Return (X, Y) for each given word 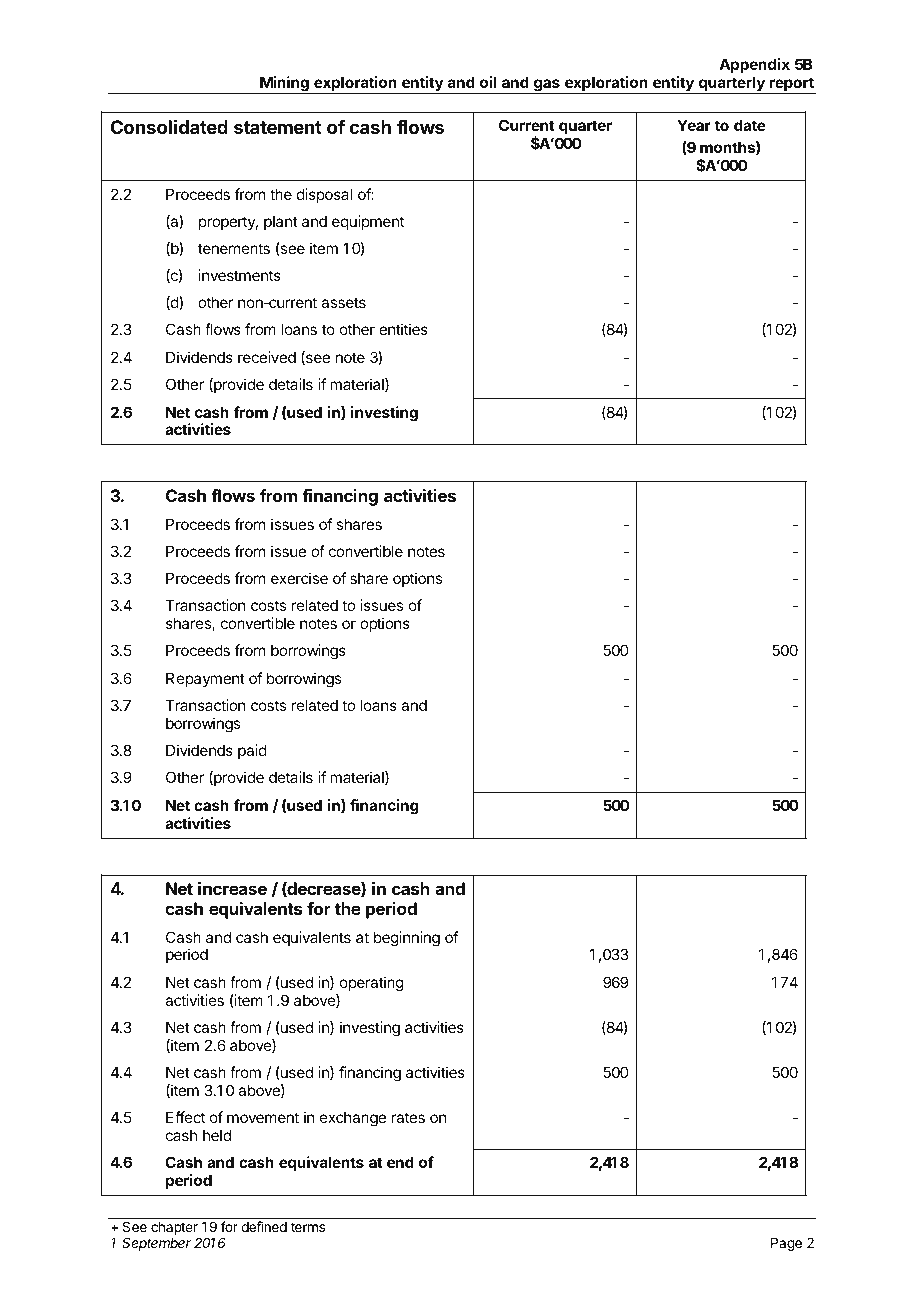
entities (403, 329)
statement (278, 127)
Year (694, 125)
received (267, 357)
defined (264, 1226)
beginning (407, 939)
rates (408, 1117)
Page (786, 1244)
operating (372, 984)
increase (232, 888)
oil (488, 82)
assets (343, 302)
